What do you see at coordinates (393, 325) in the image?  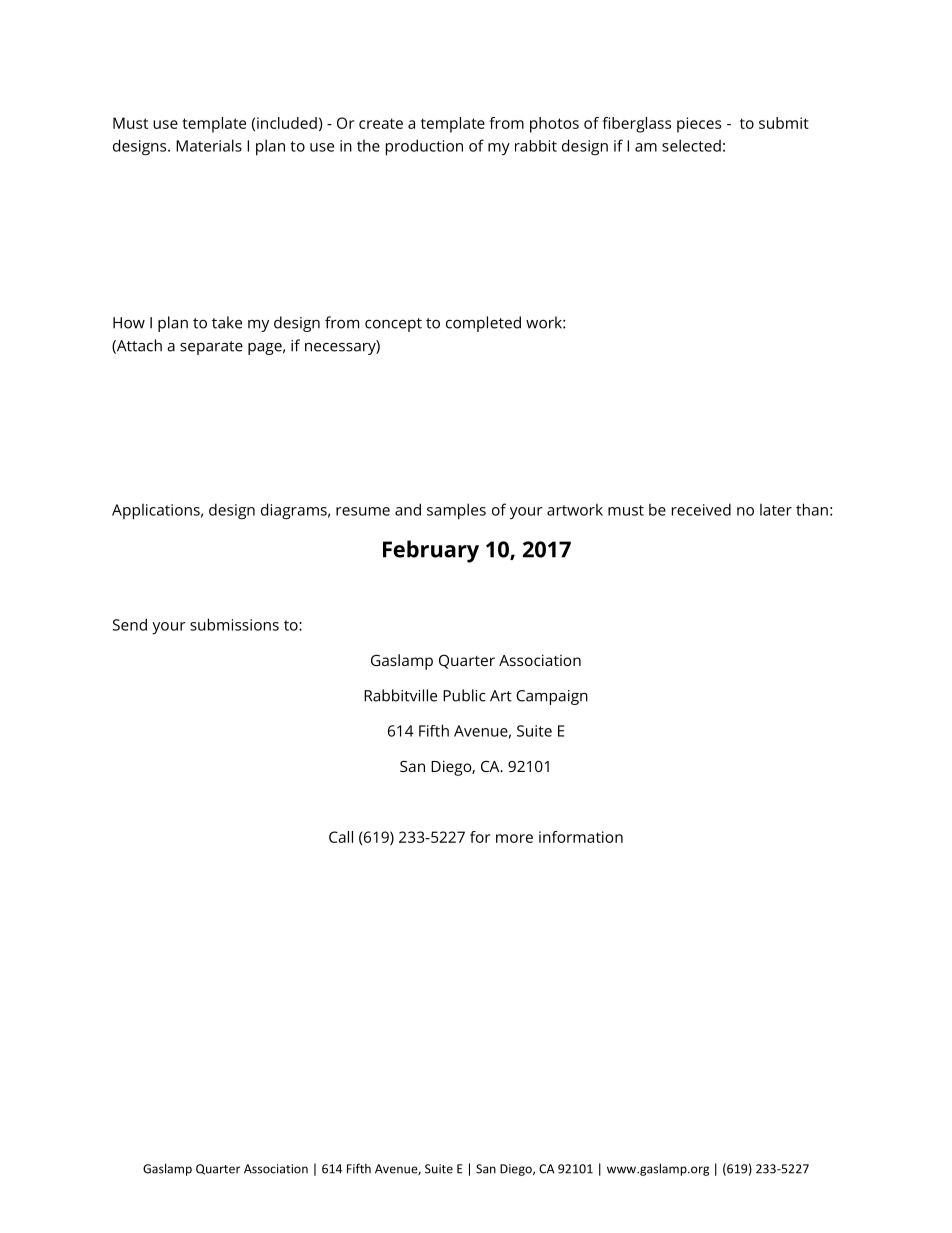 I see `concept` at bounding box center [393, 325].
